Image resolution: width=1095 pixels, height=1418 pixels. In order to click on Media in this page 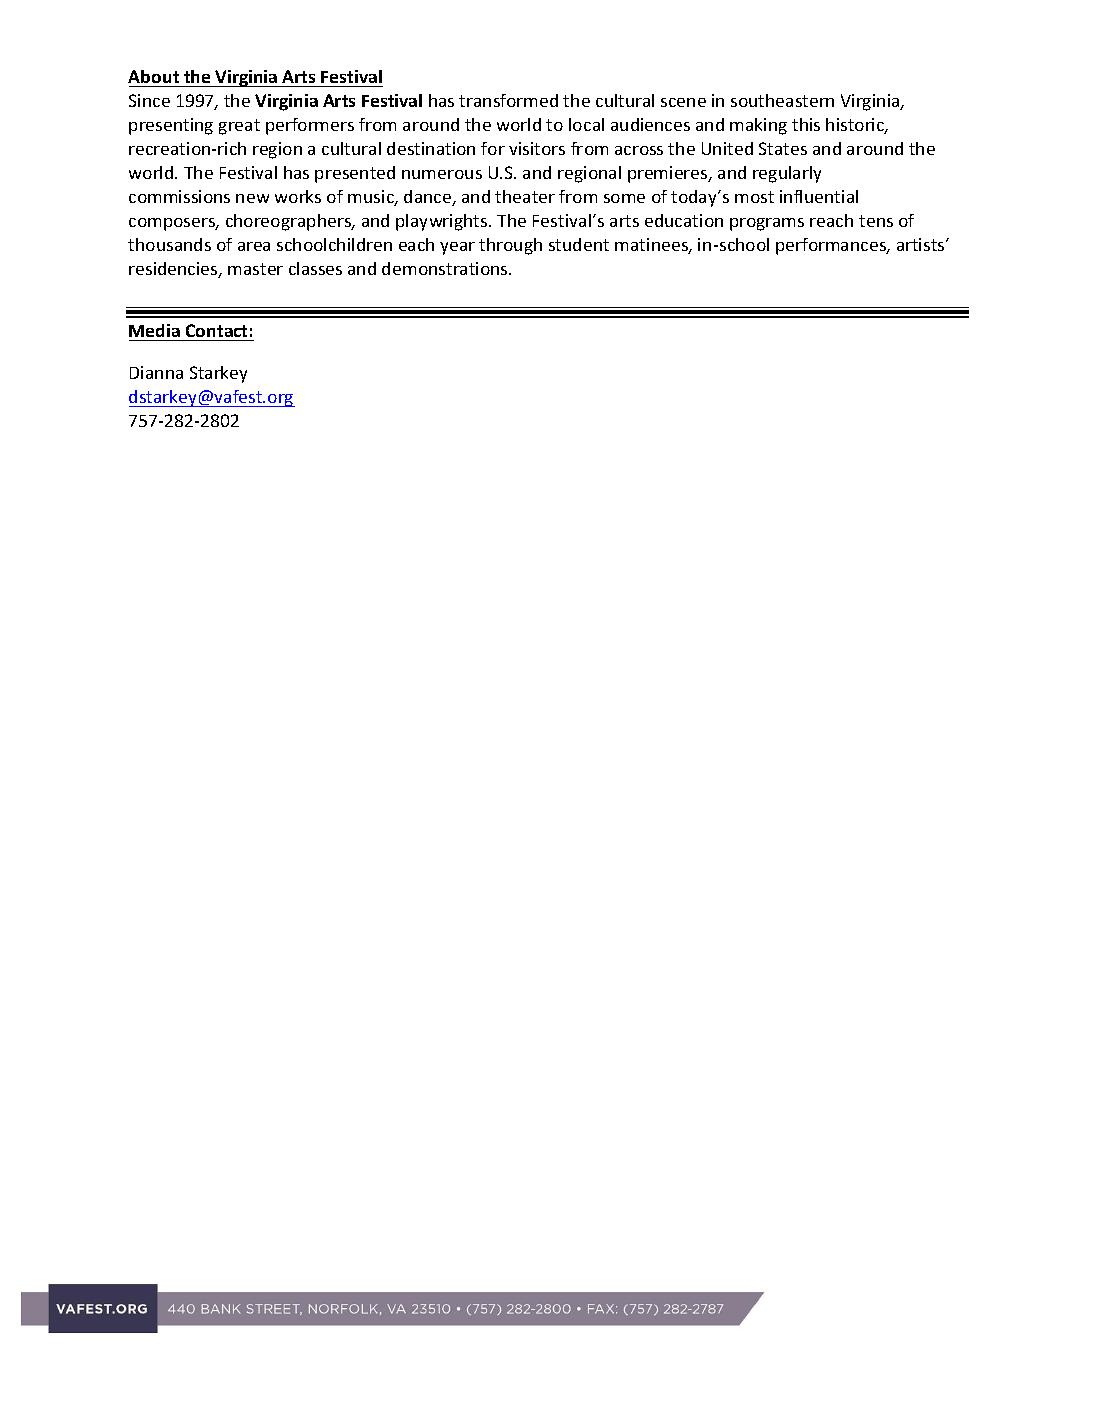, I will do `click(154, 330)`.
